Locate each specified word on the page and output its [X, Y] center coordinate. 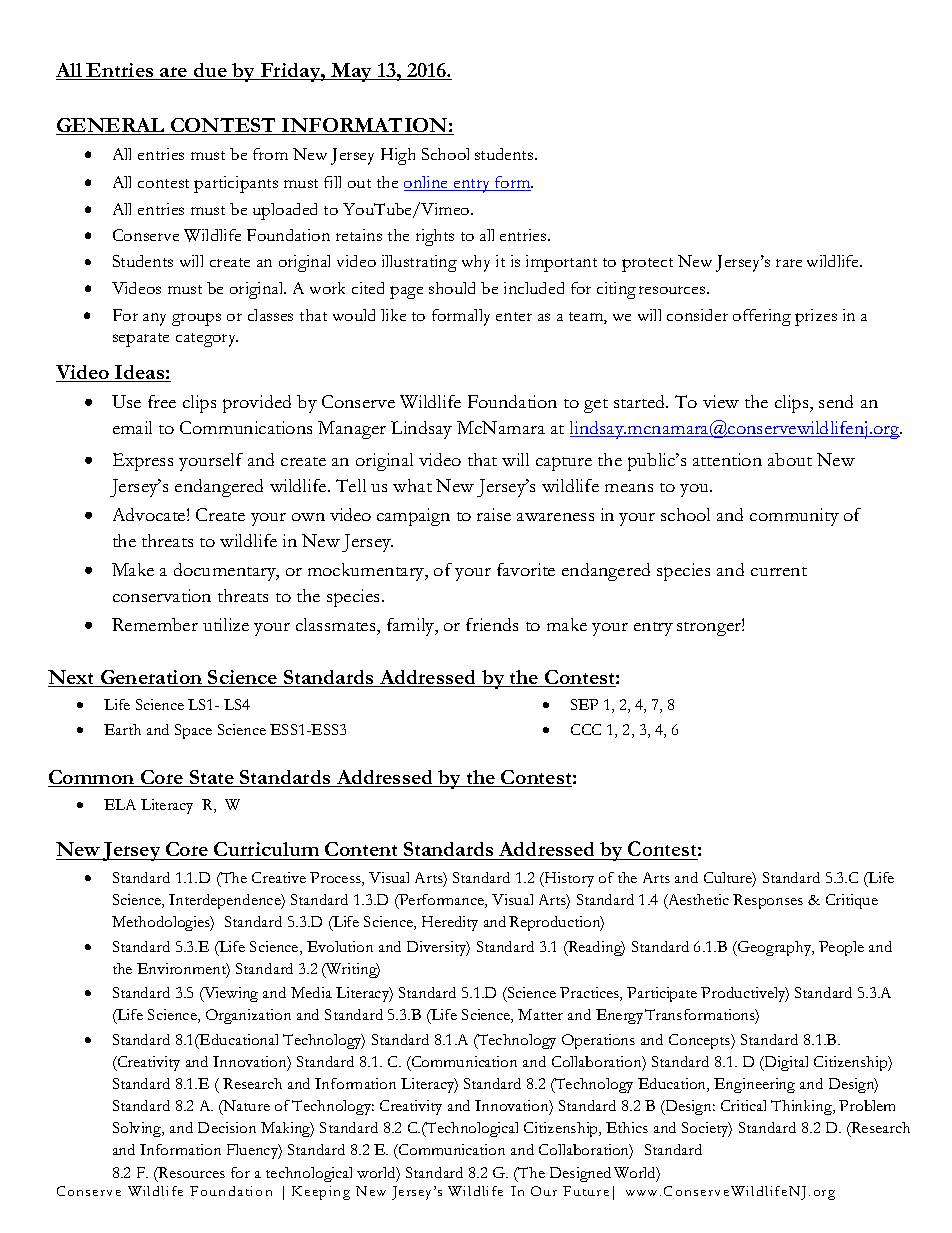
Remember [155, 624]
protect [647, 265]
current [779, 571]
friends [492, 624]
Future [586, 1191]
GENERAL [111, 126]
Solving [138, 1129]
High [398, 156]
